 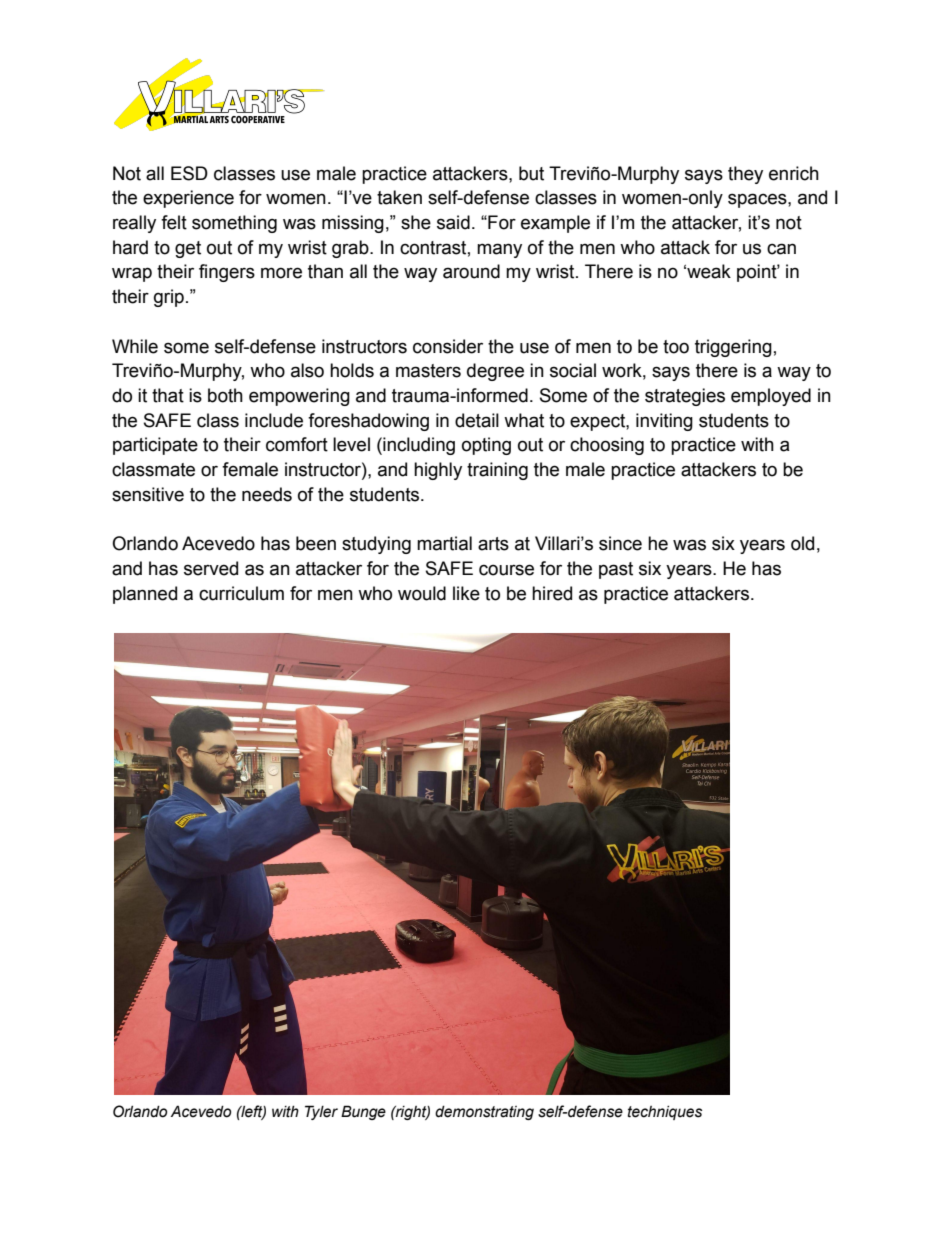 I want to click on would, so click(x=422, y=593).
